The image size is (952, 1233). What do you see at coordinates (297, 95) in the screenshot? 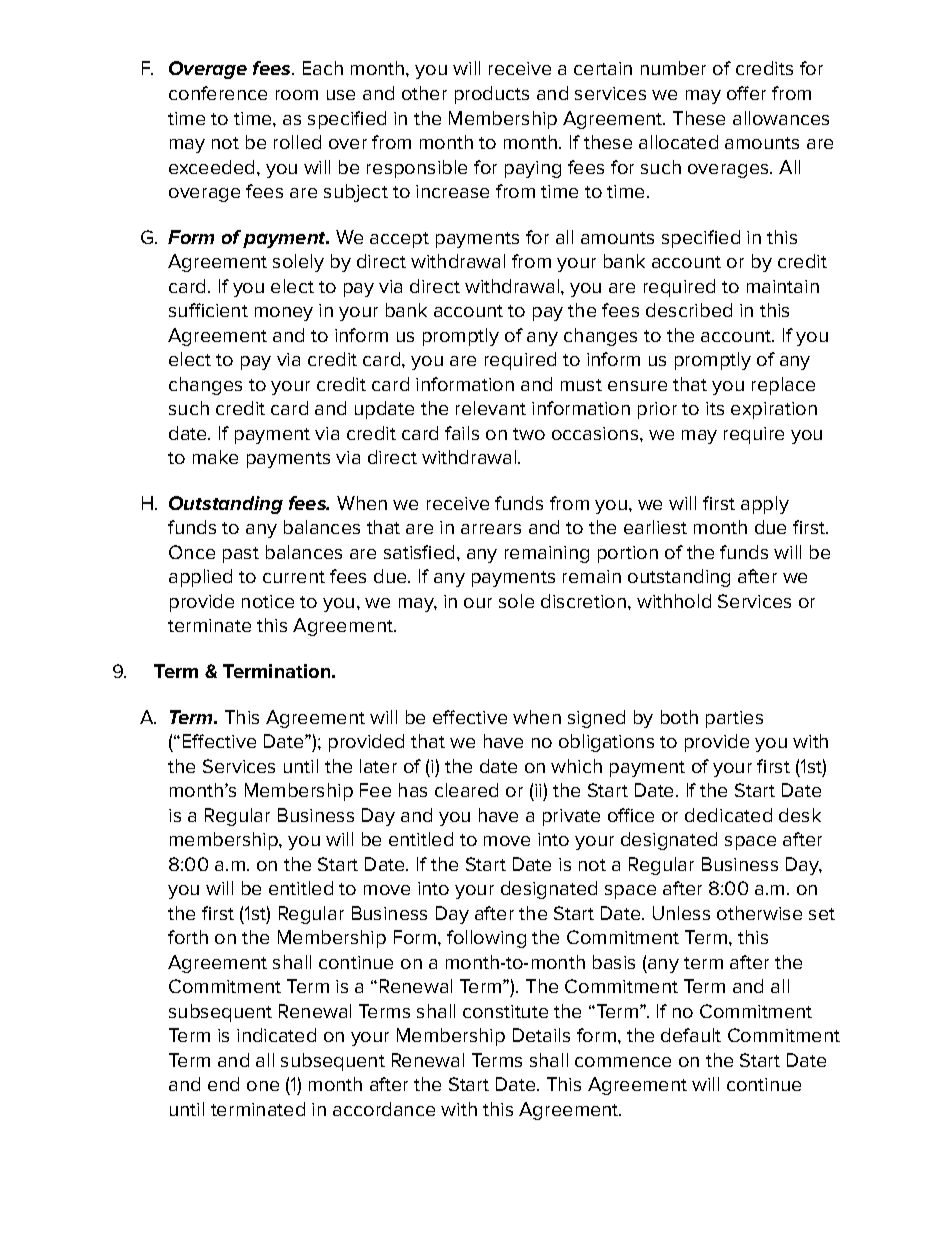
I see `room` at bounding box center [297, 95].
